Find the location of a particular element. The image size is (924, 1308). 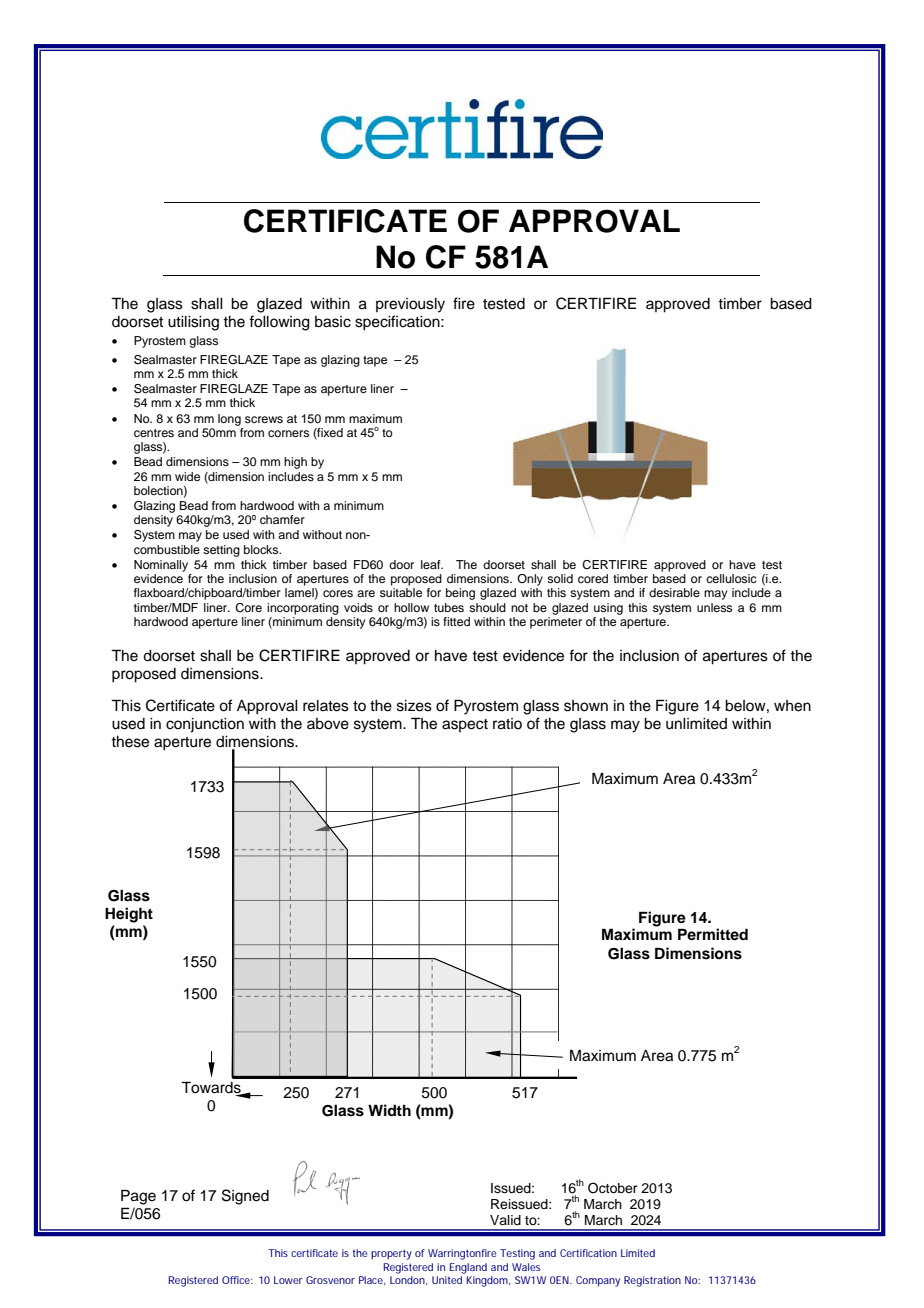

Permitted is located at coordinates (713, 934).
